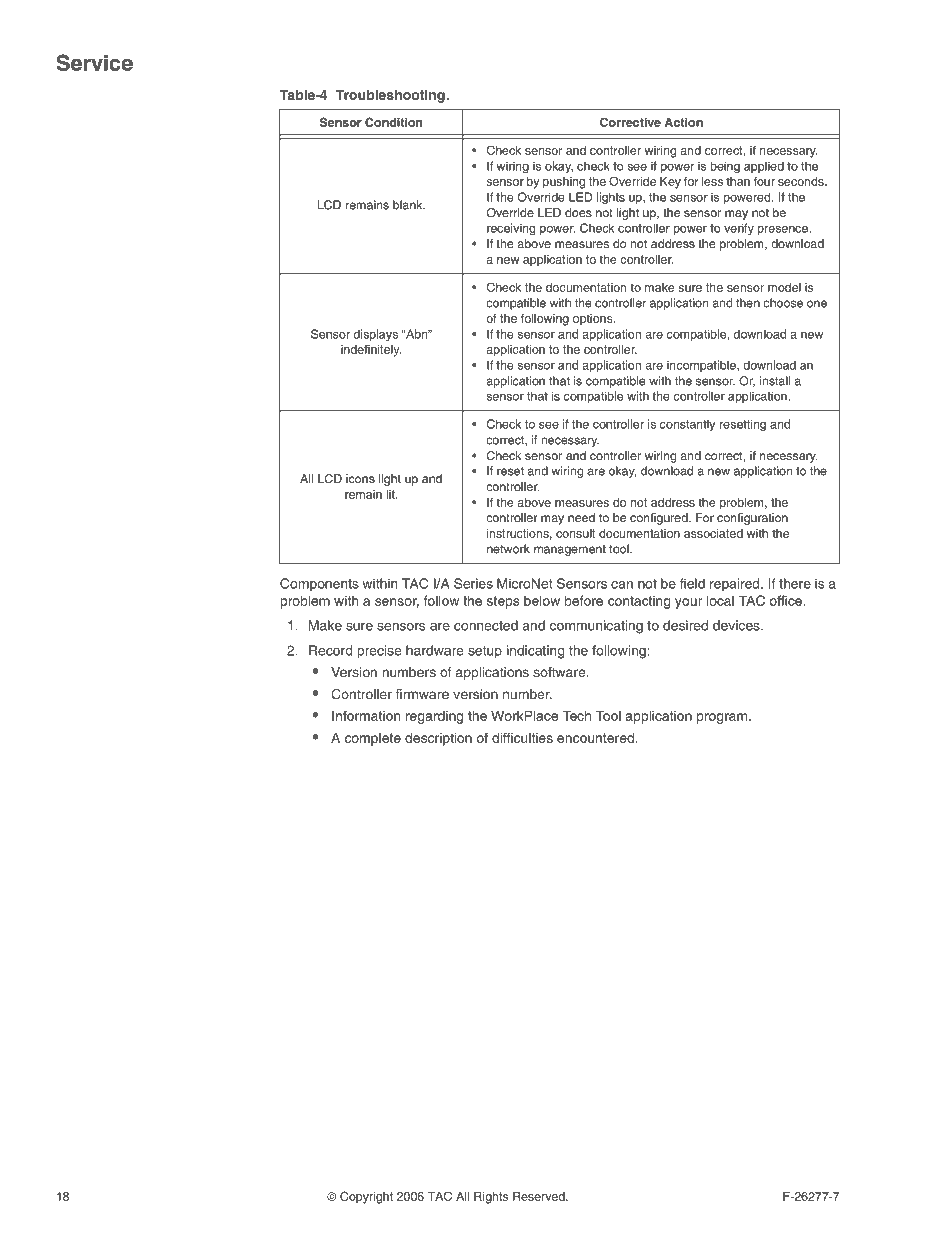 The image size is (952, 1233). Describe the element at coordinates (684, 122) in the image. I see `Action` at that location.
